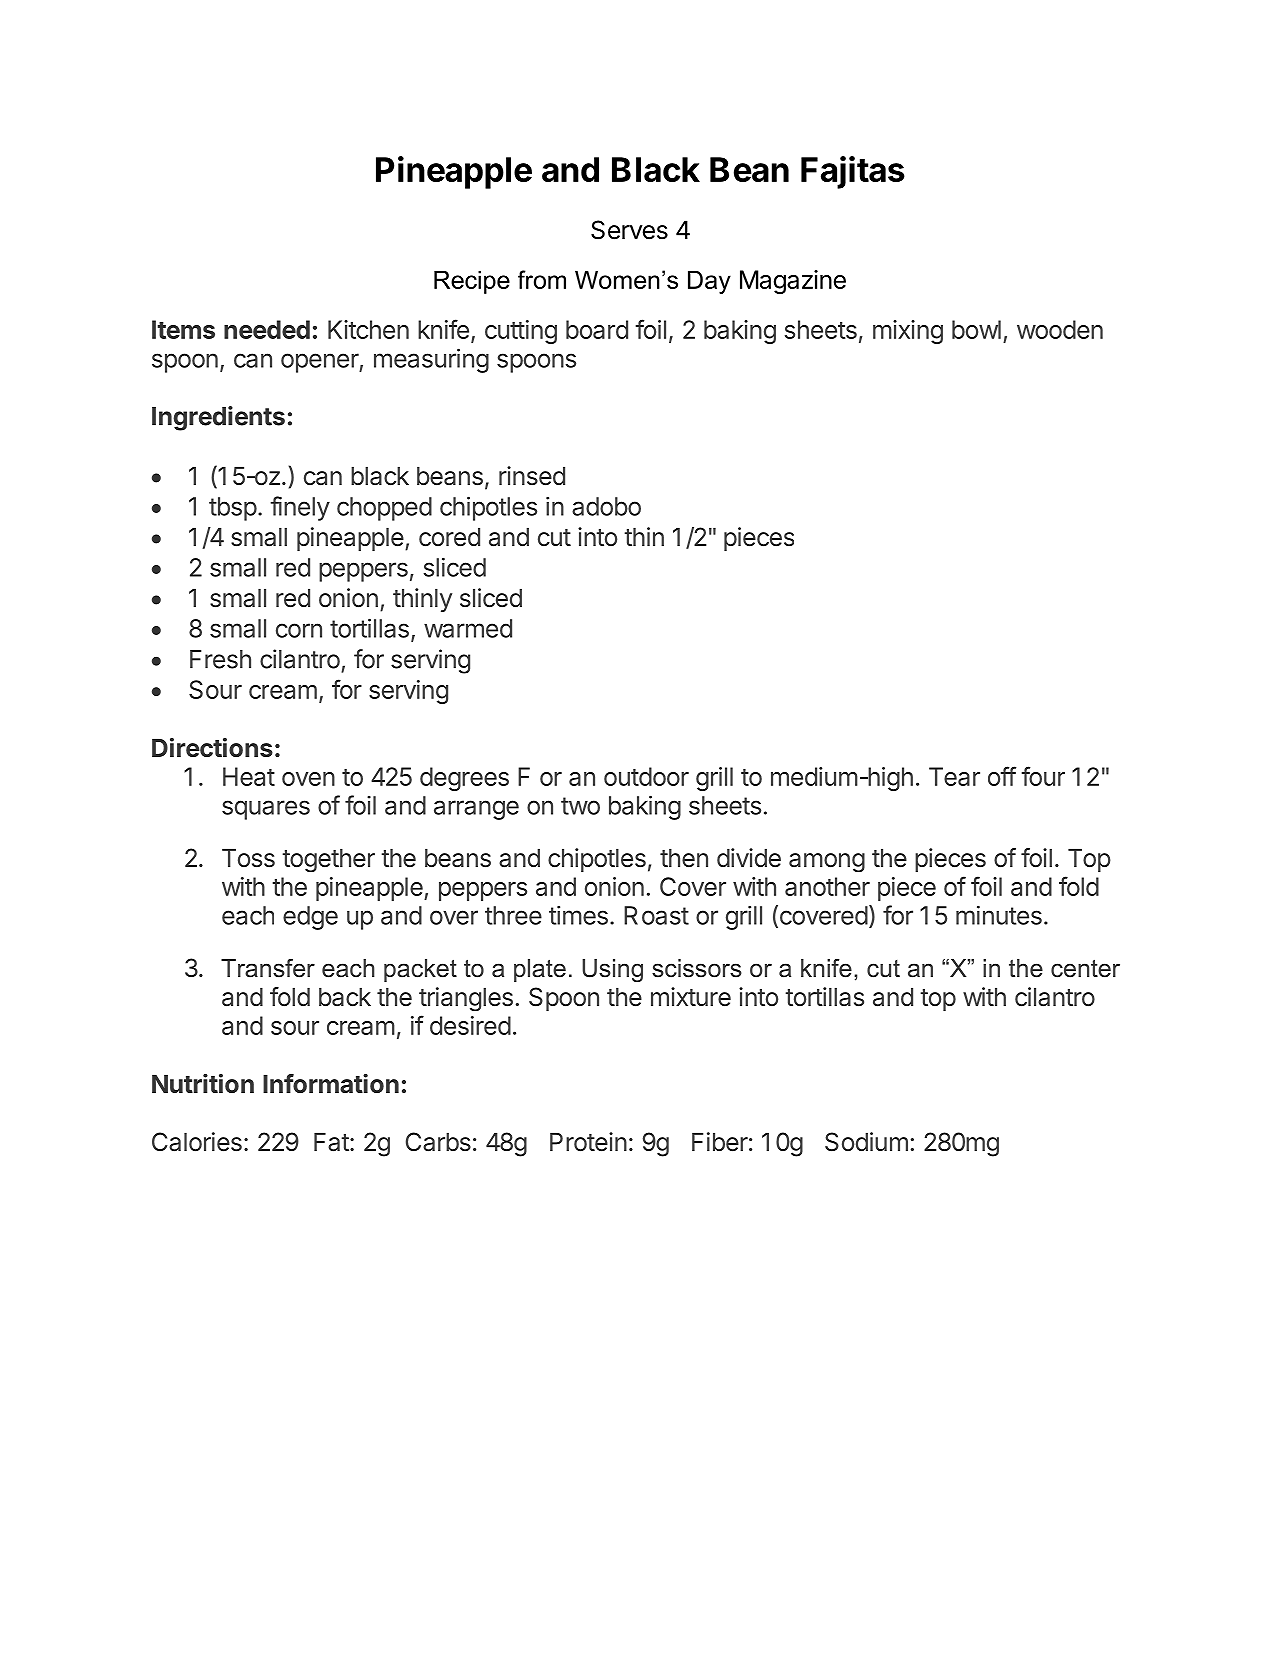 This image has height=1656, width=1279. What do you see at coordinates (597, 329) in the image?
I see `board` at bounding box center [597, 329].
